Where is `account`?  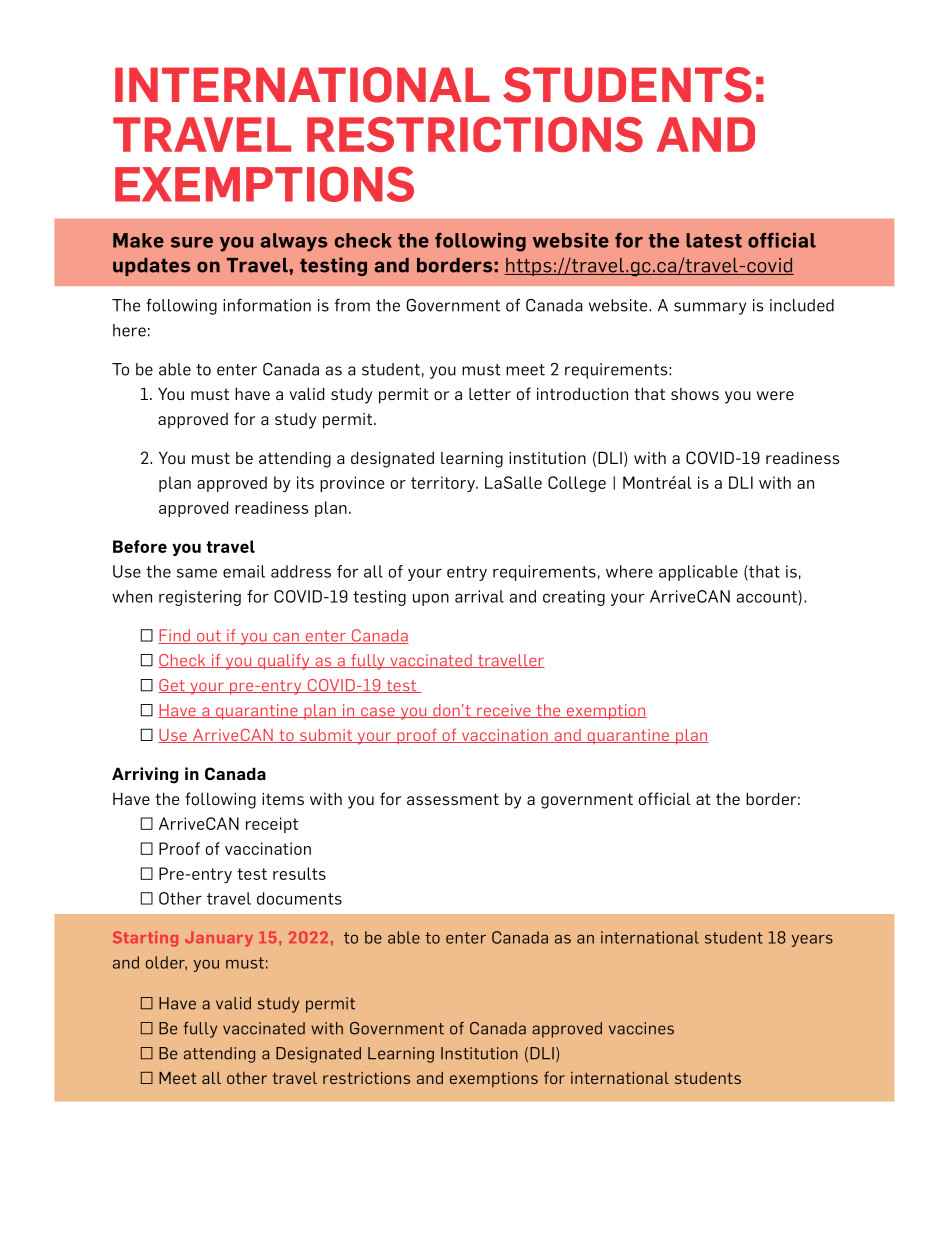
account is located at coordinates (768, 596).
